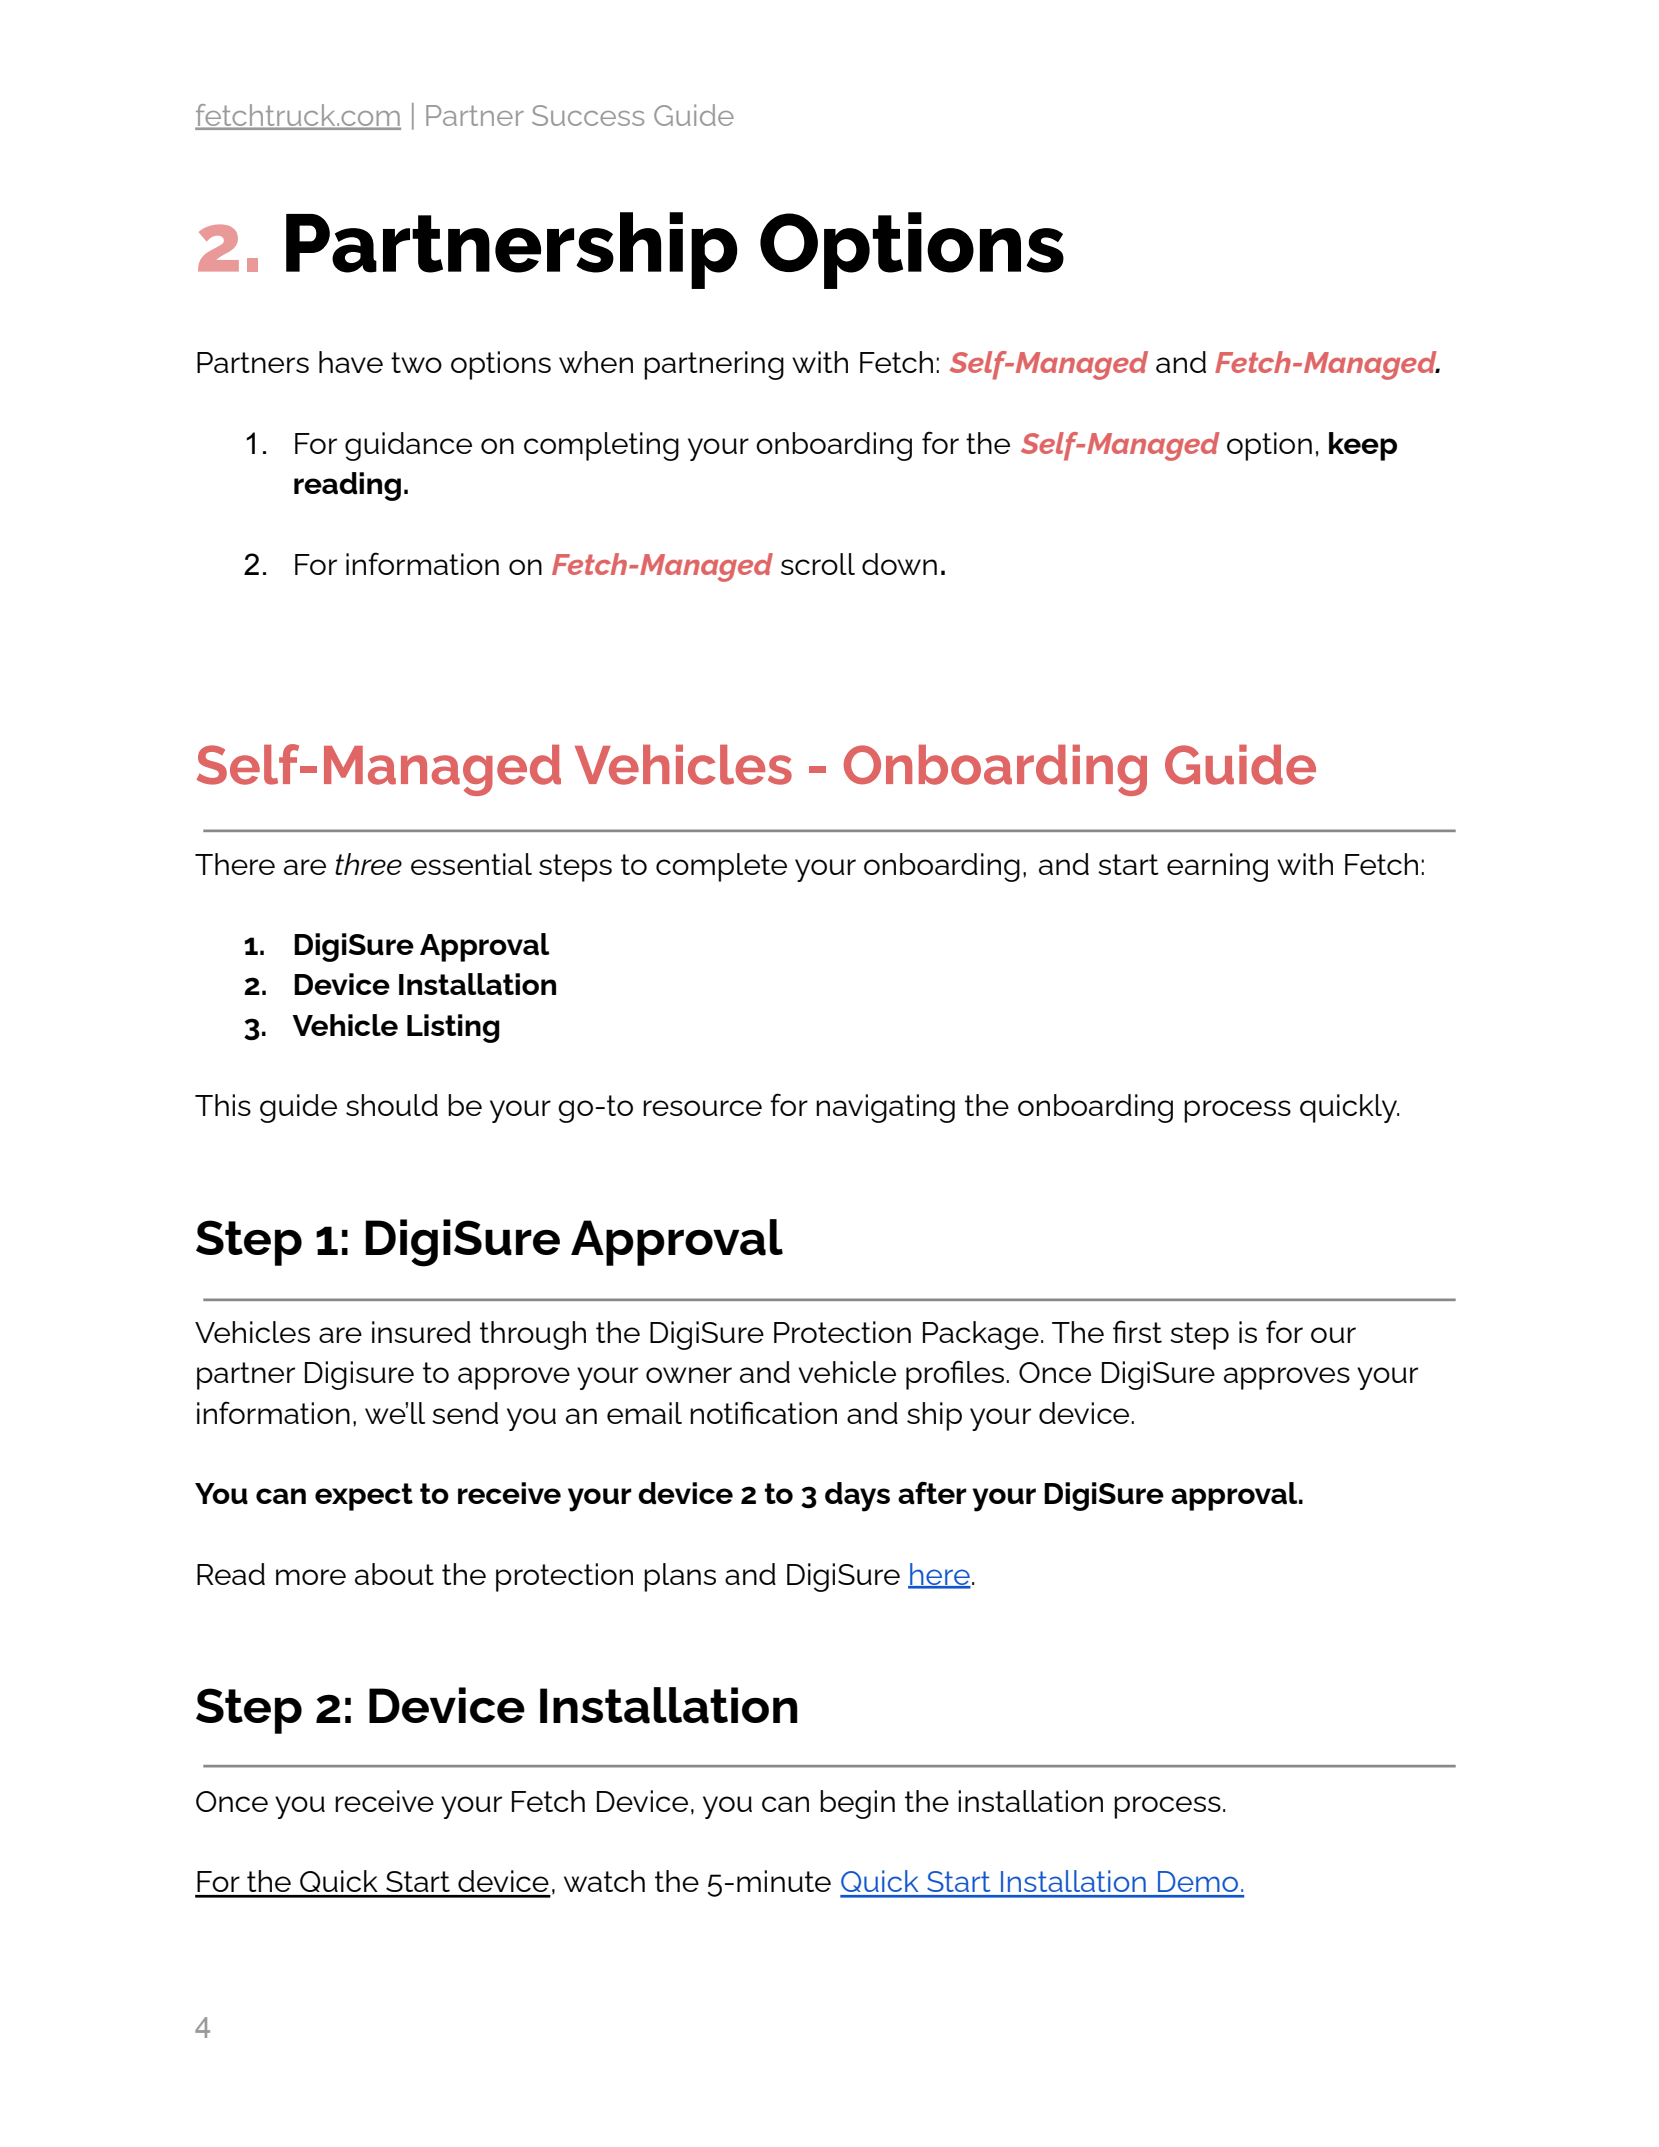 Image resolution: width=1659 pixels, height=2147 pixels. What do you see at coordinates (1137, 1331) in the page?
I see `first` at bounding box center [1137, 1331].
